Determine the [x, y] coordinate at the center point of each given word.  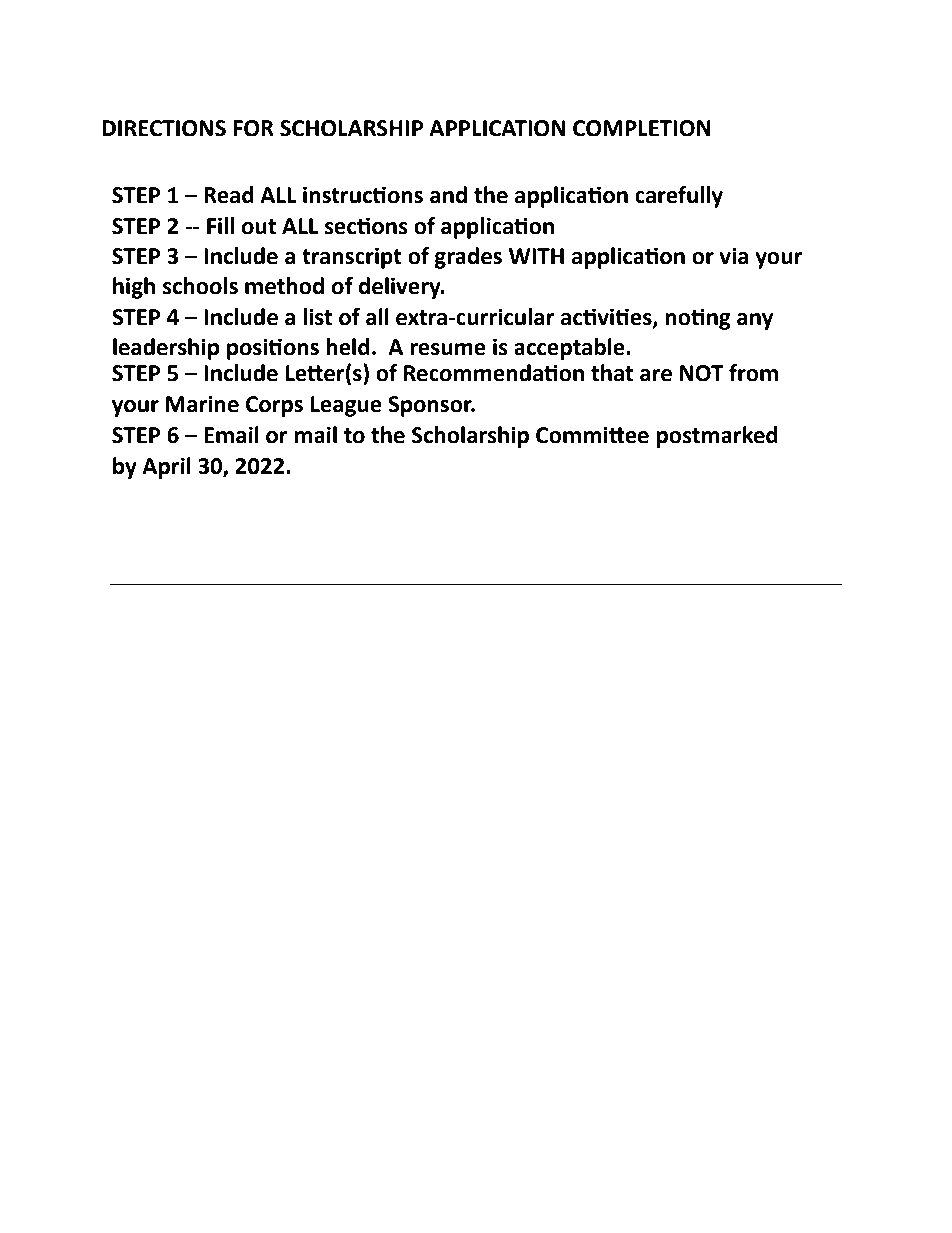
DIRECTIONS [164, 128]
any [755, 321]
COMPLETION [642, 128]
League [346, 406]
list [317, 317]
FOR [253, 128]
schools [200, 286]
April [166, 468]
